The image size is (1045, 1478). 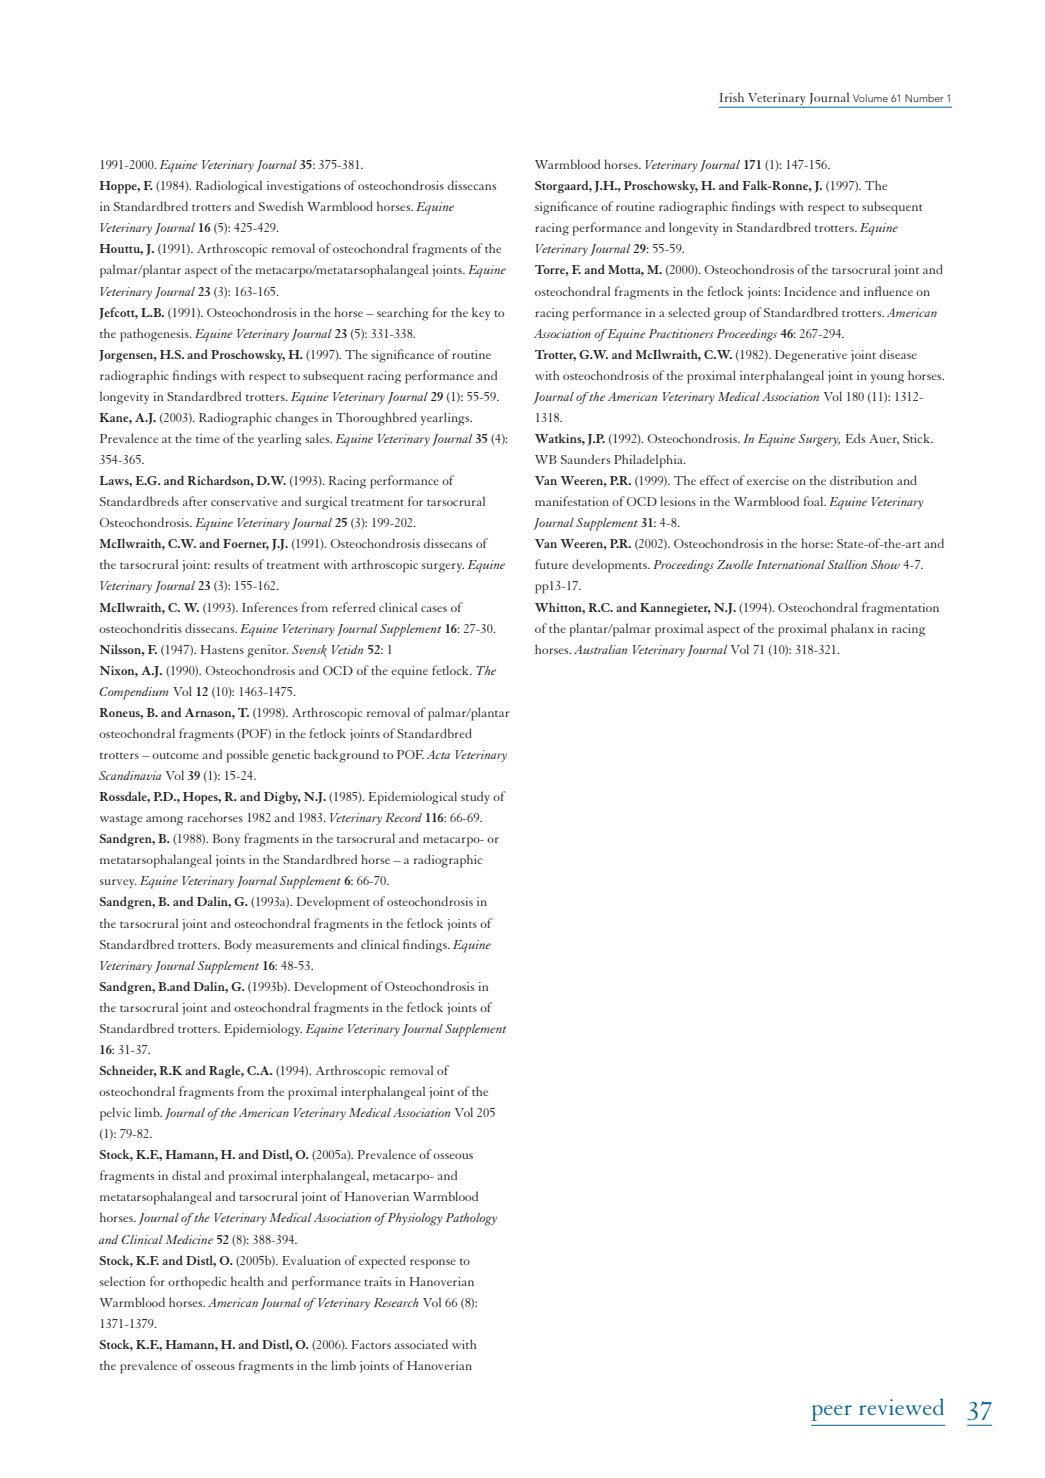 I want to click on associated, so click(x=421, y=1344).
